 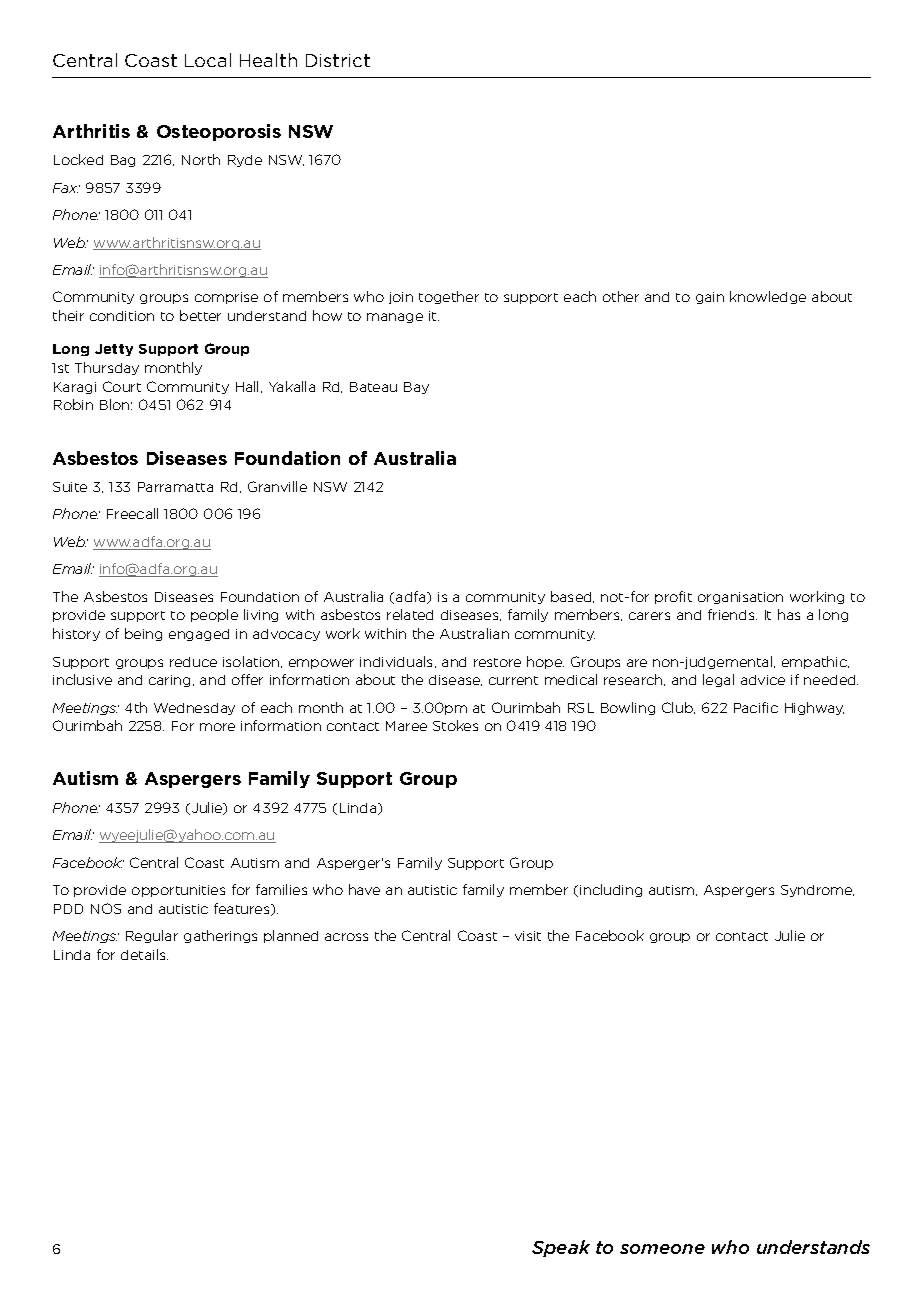 I want to click on knowledge, so click(x=768, y=297).
